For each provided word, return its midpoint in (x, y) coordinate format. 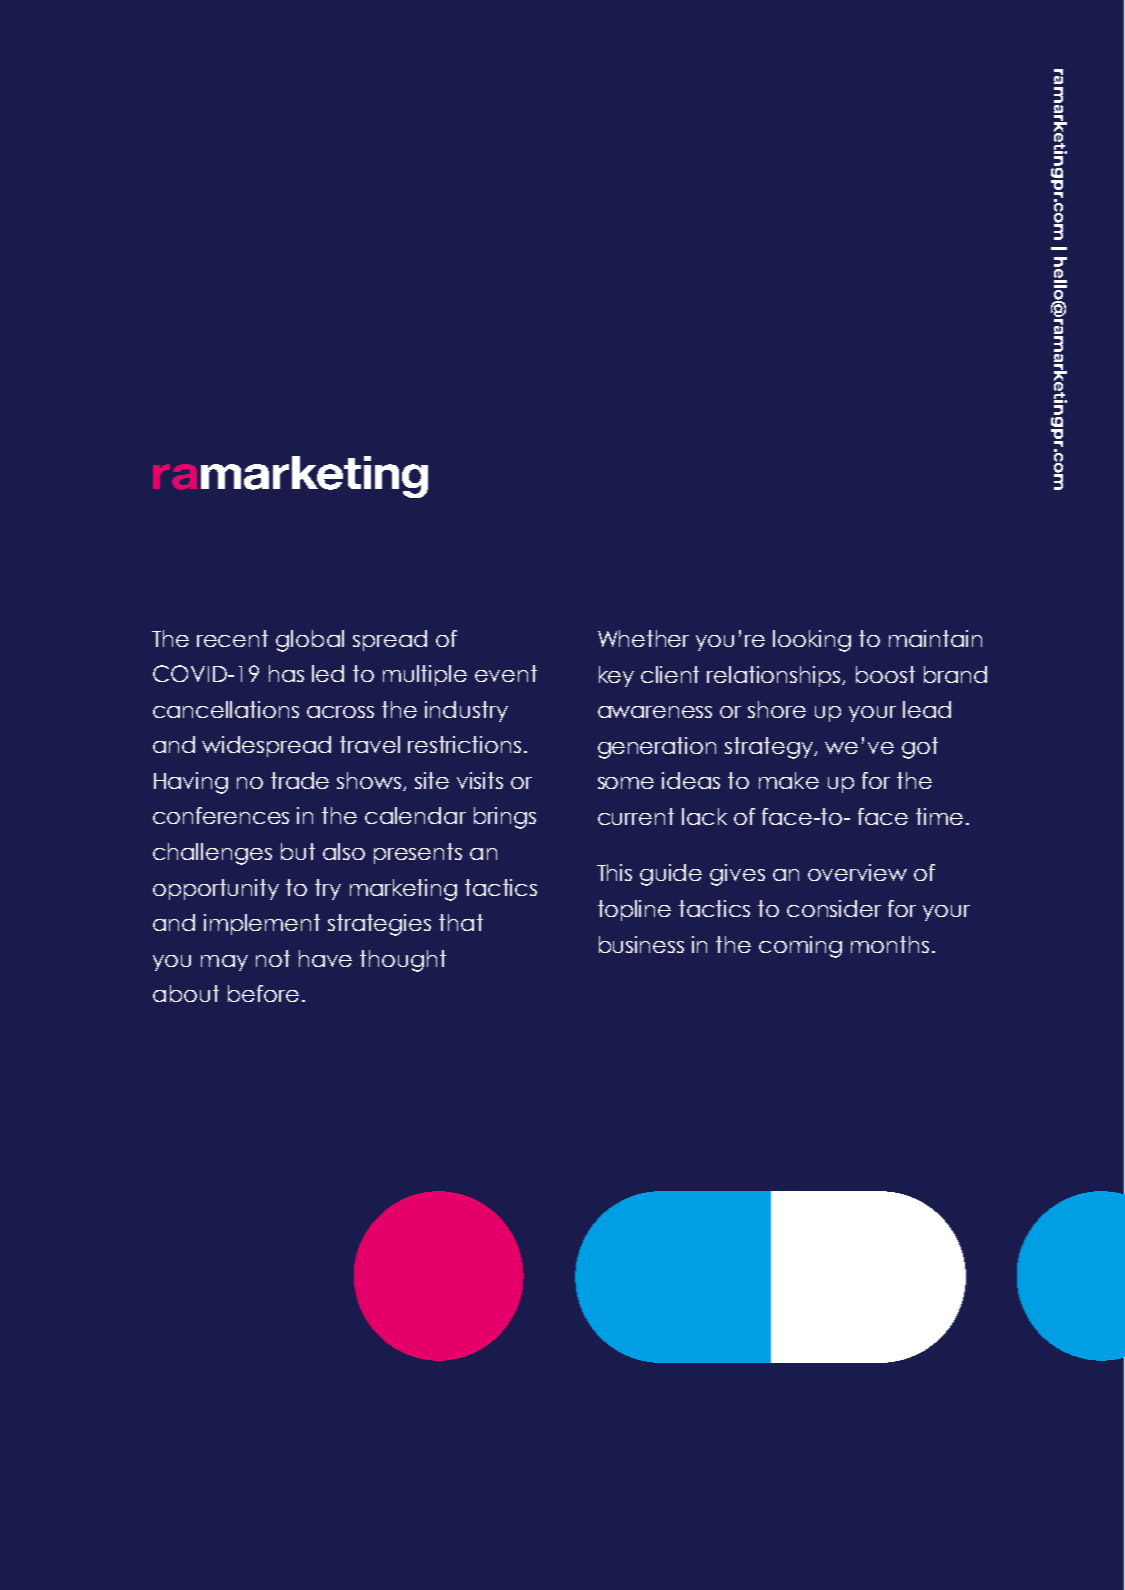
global (310, 641)
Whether (643, 638)
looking (812, 641)
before (263, 993)
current (636, 816)
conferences (221, 815)
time (939, 816)
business (641, 944)
